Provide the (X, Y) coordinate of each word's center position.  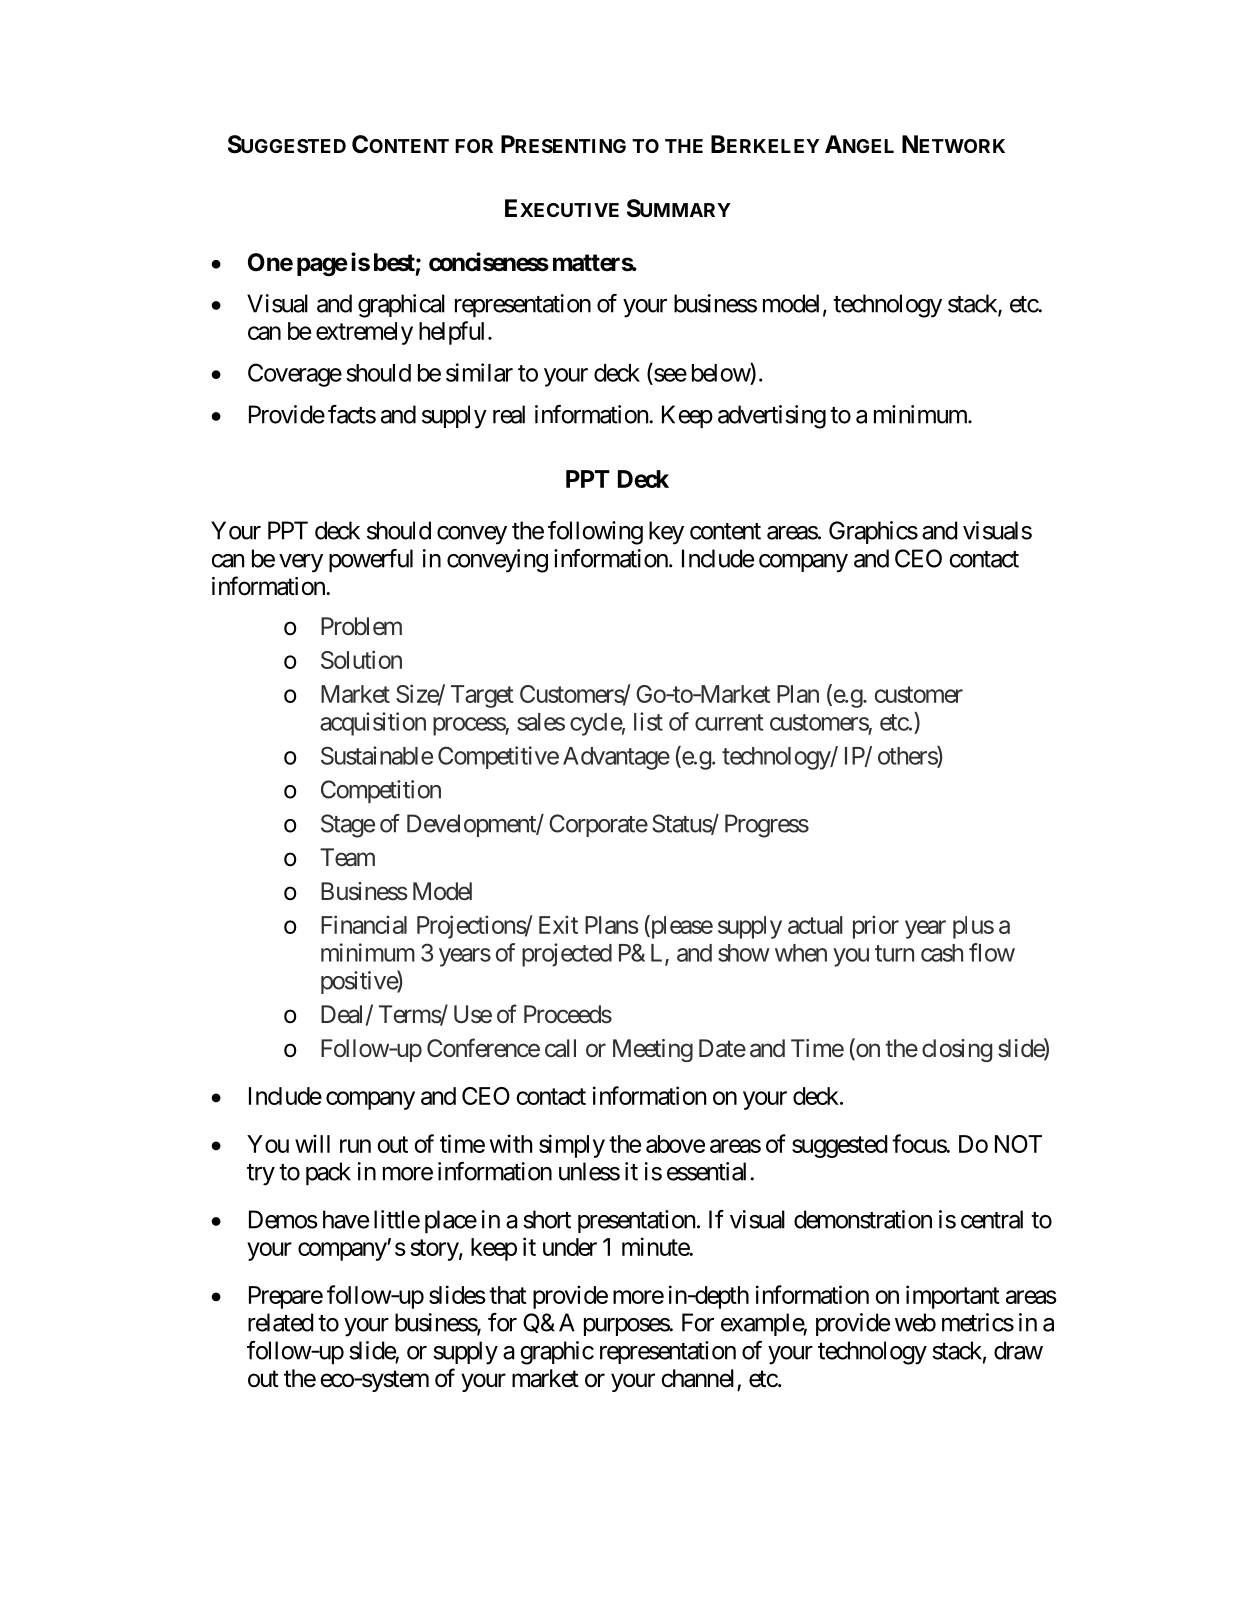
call (560, 1048)
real (509, 414)
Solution (361, 659)
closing (957, 1050)
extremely (364, 333)
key (666, 533)
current (729, 722)
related (281, 1322)
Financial (364, 924)
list (648, 721)
